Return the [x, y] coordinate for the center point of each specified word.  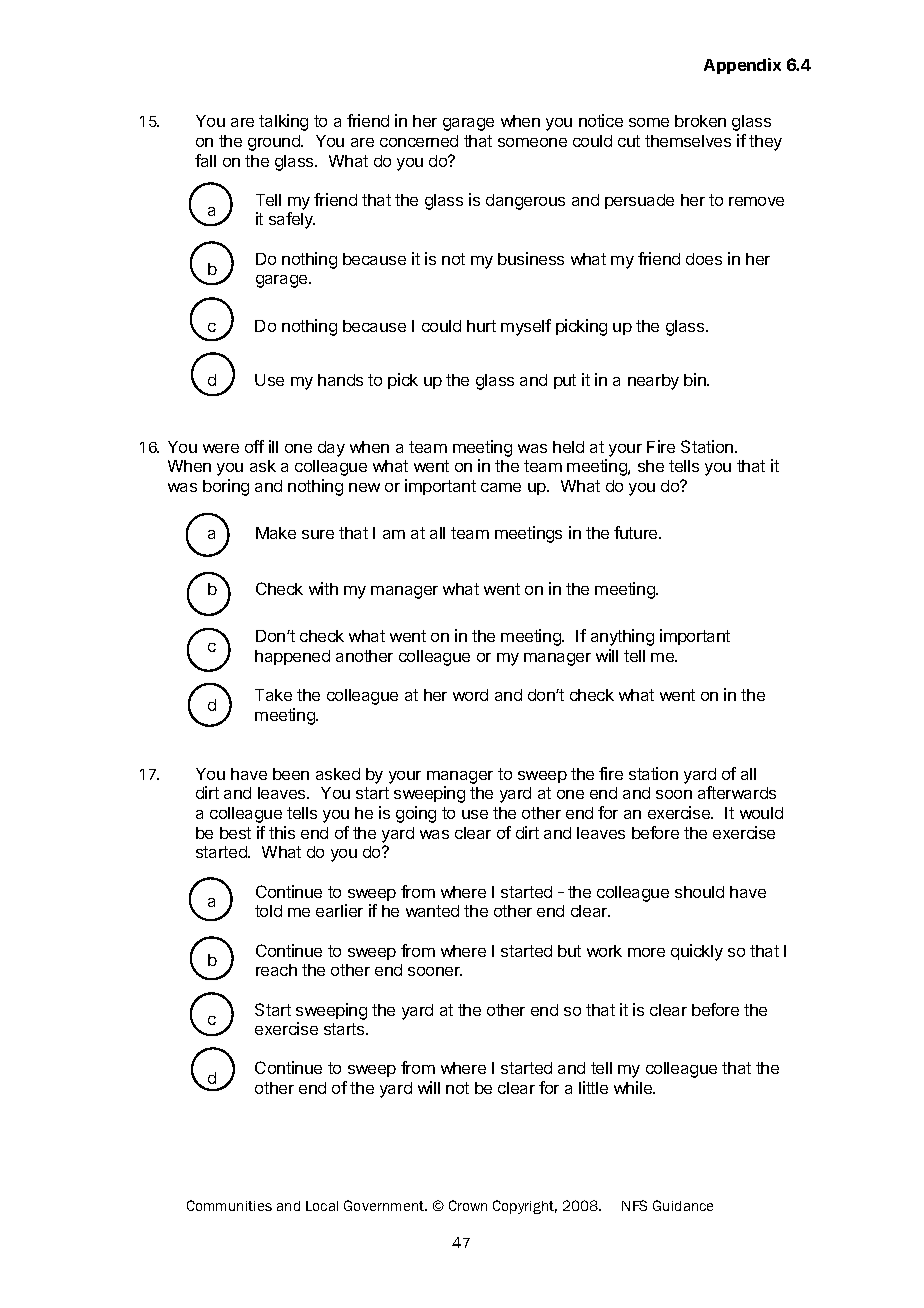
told [268, 911]
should [699, 892]
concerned [419, 141]
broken [700, 121]
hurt [481, 326]
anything [622, 637]
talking [283, 122]
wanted [432, 911]
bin [696, 379]
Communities [229, 1205]
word [470, 695]
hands [340, 380]
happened [292, 657]
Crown [468, 1205]
